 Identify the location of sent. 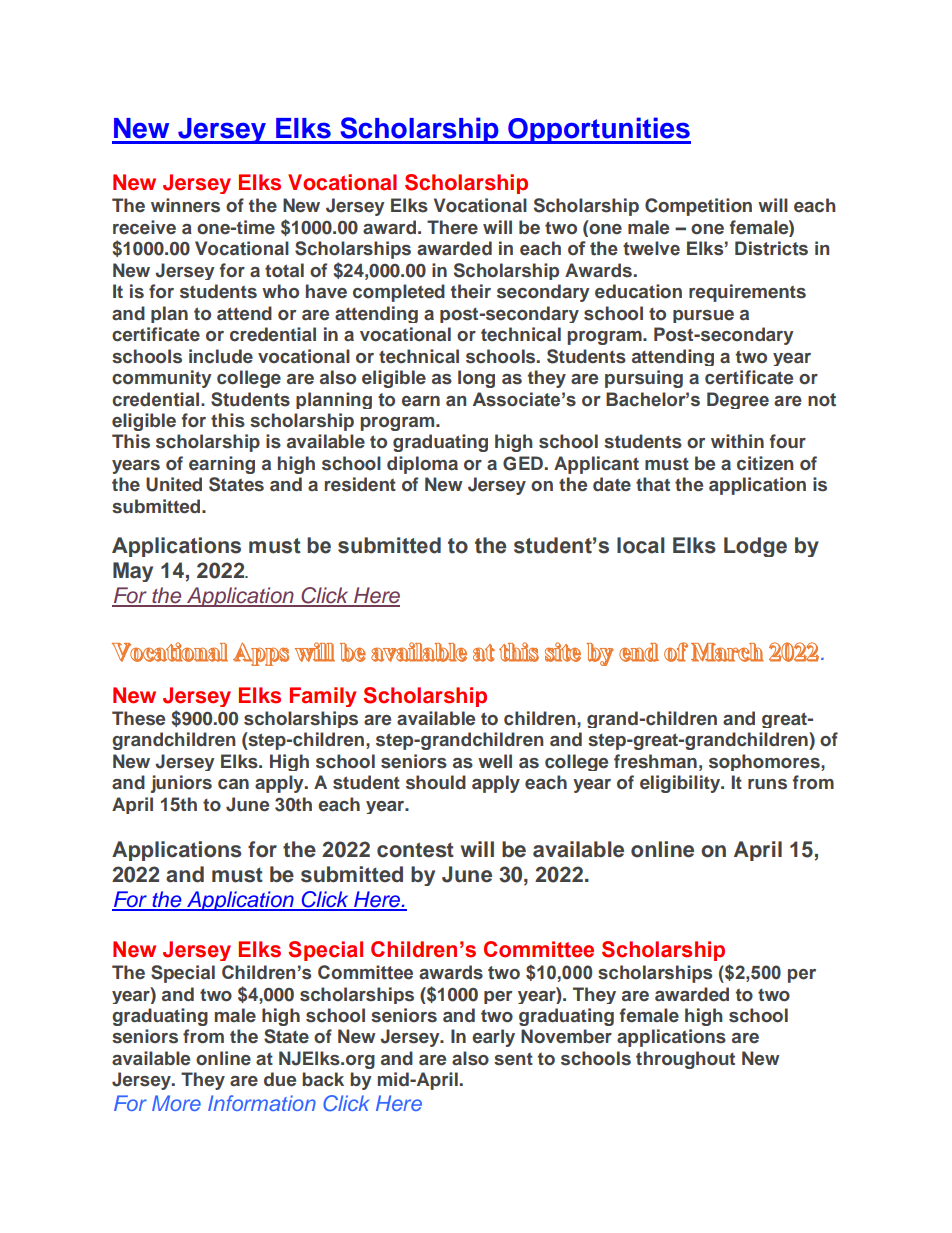
(513, 1059).
